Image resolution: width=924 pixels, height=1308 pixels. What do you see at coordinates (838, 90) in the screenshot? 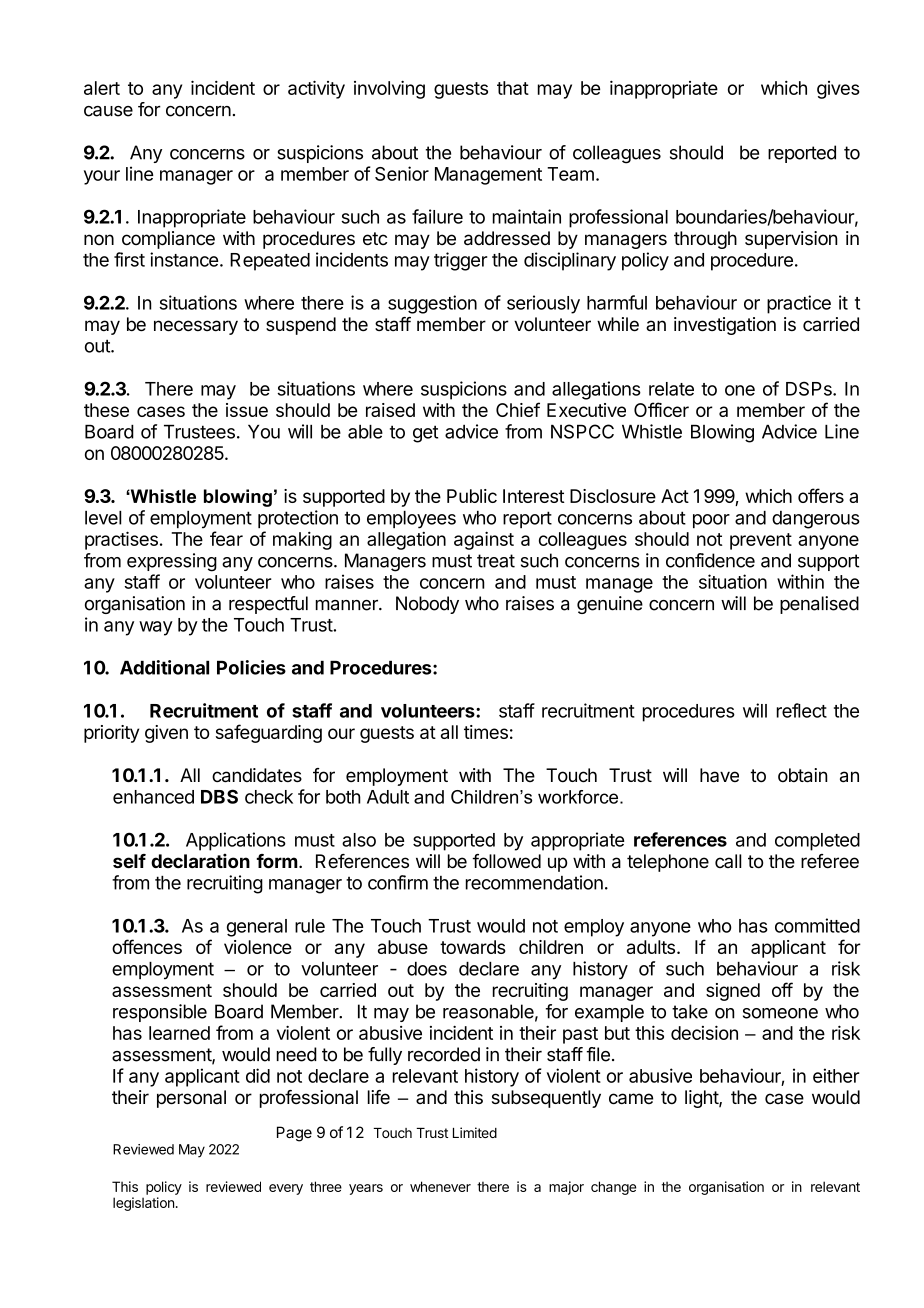
I see `gives` at bounding box center [838, 90].
